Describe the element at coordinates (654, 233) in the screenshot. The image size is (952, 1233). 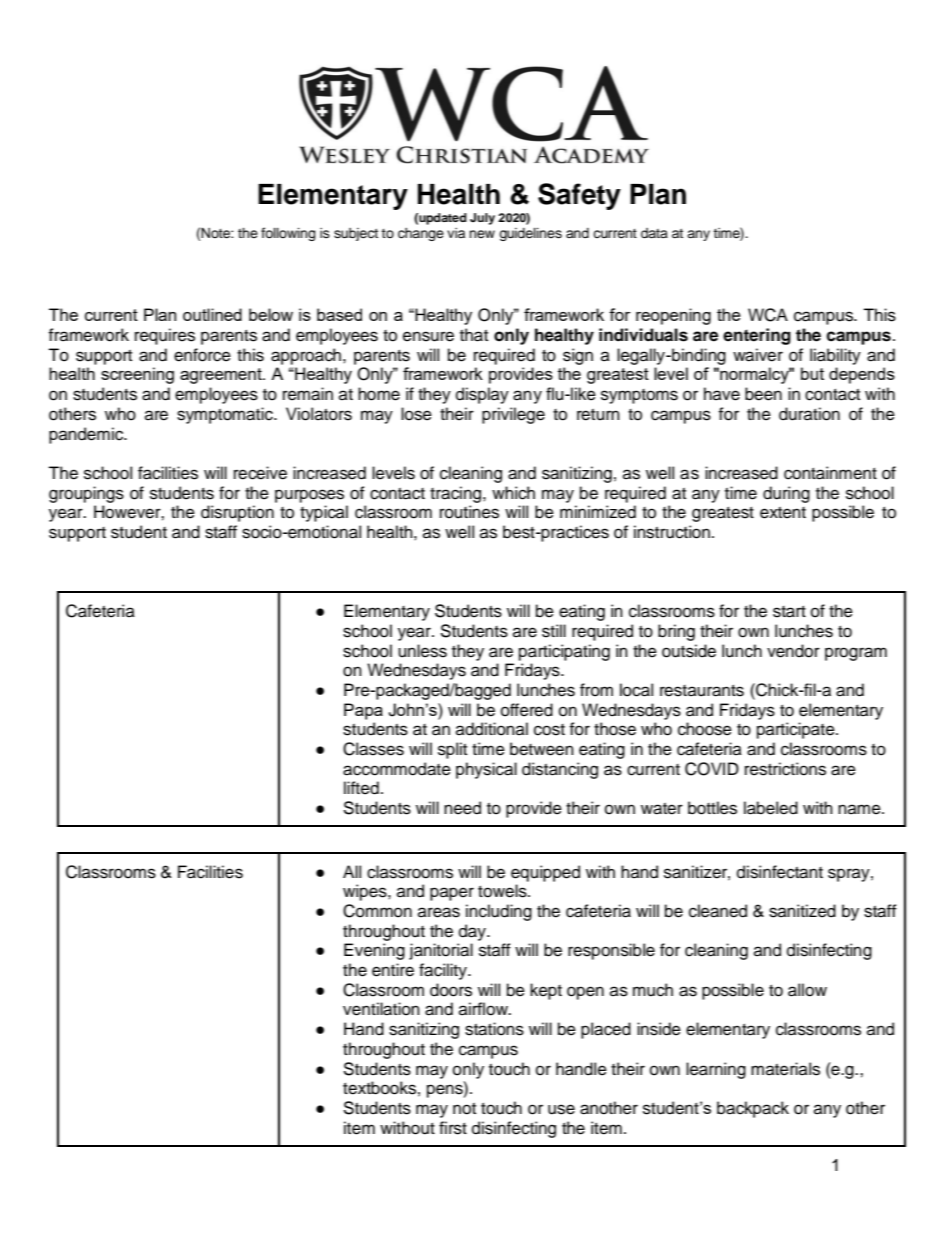
I see `data` at that location.
